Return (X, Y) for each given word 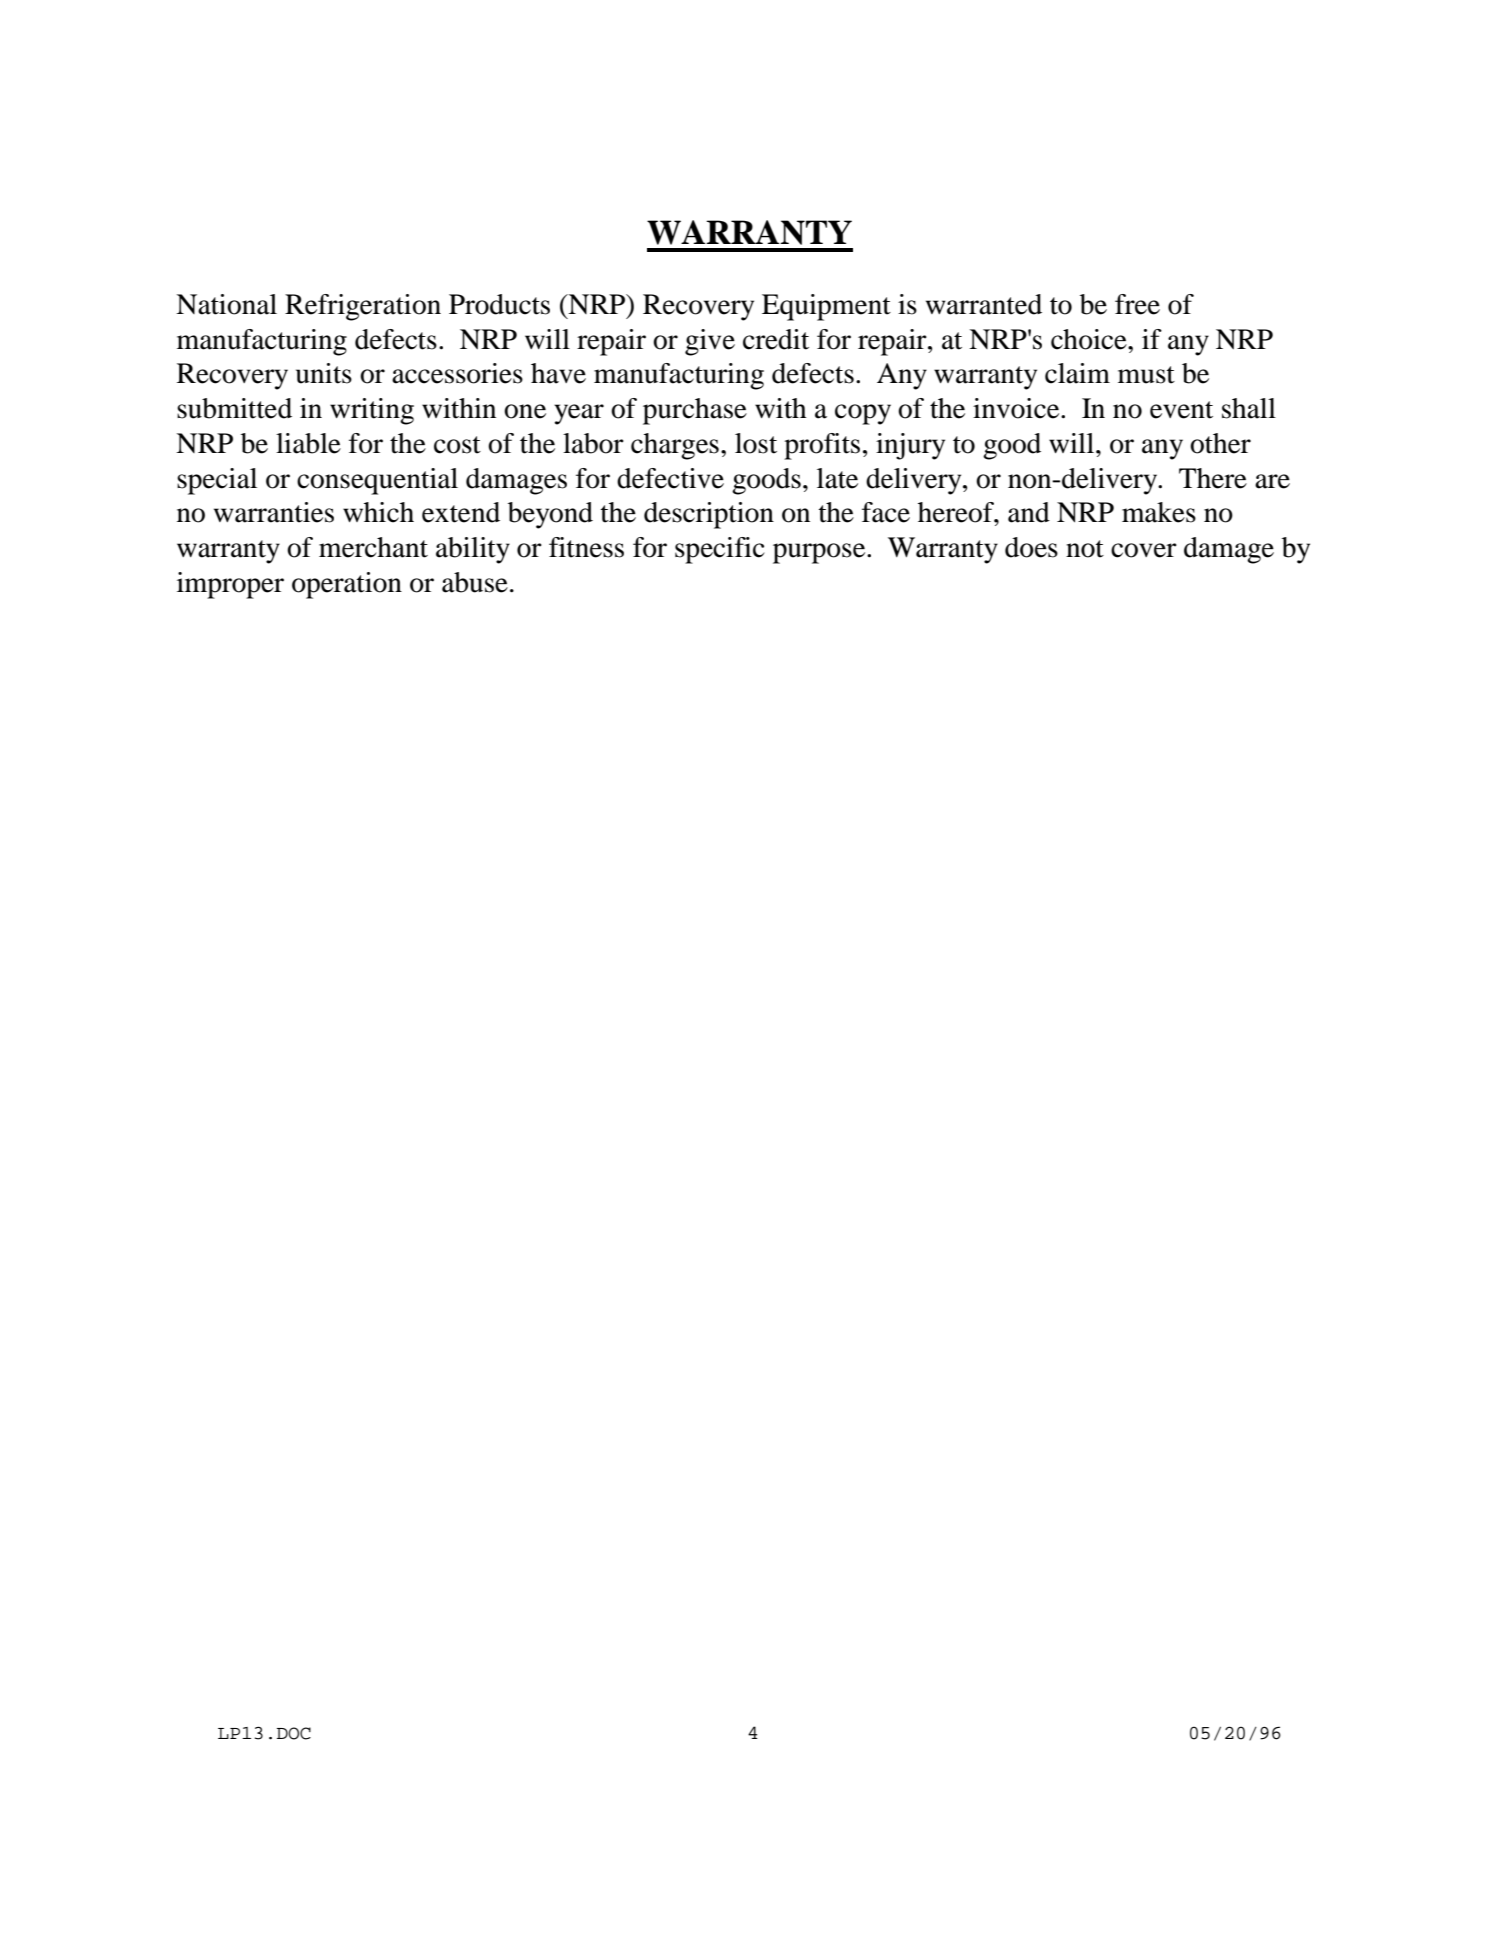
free (1137, 304)
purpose (820, 553)
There (1213, 478)
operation (347, 585)
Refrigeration (363, 307)
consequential (377, 481)
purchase (695, 411)
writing (372, 411)
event (1181, 410)
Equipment (826, 307)
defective (670, 478)
